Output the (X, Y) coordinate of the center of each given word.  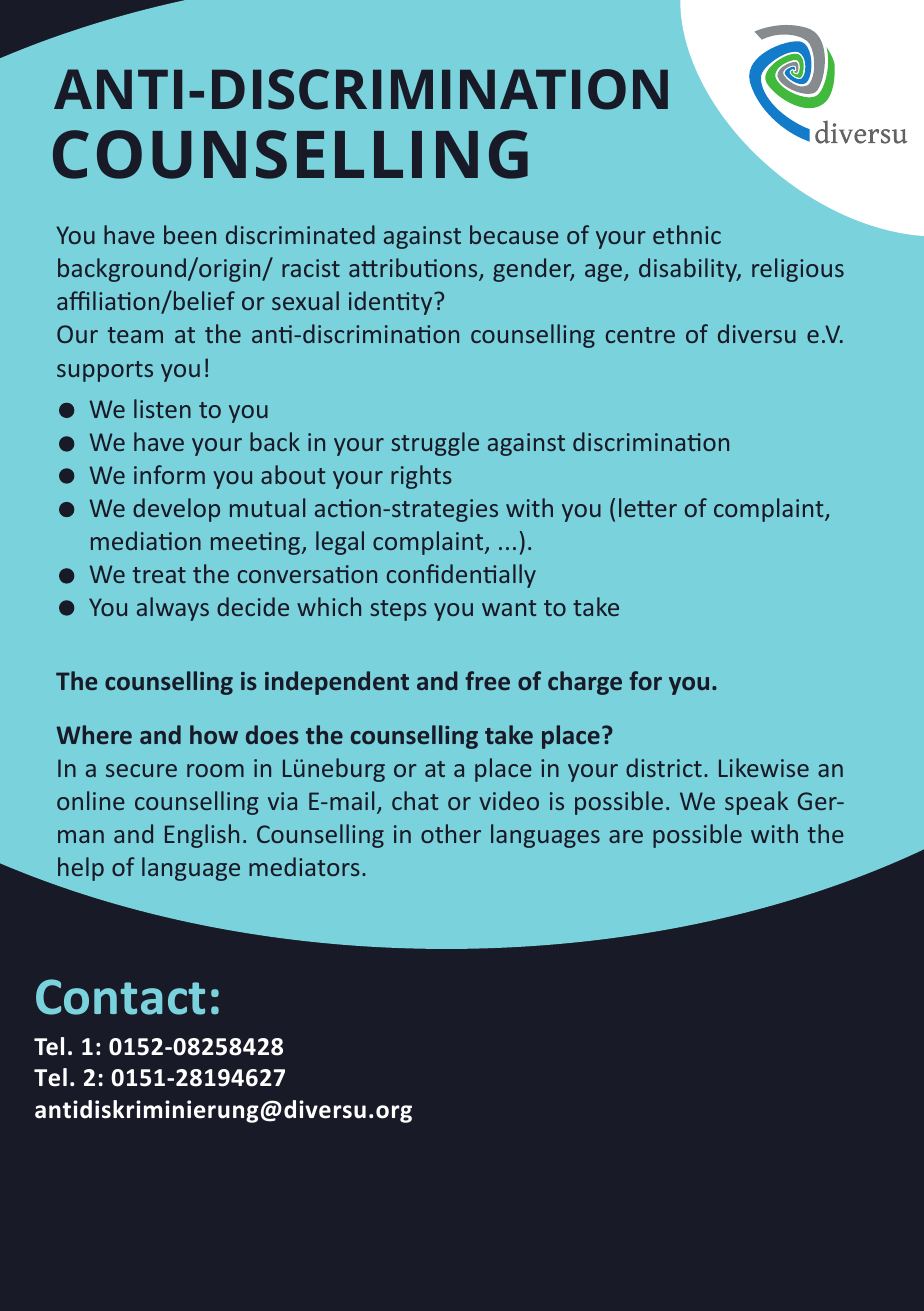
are (626, 836)
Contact (120, 997)
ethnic (687, 234)
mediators (304, 866)
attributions (414, 269)
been (190, 234)
